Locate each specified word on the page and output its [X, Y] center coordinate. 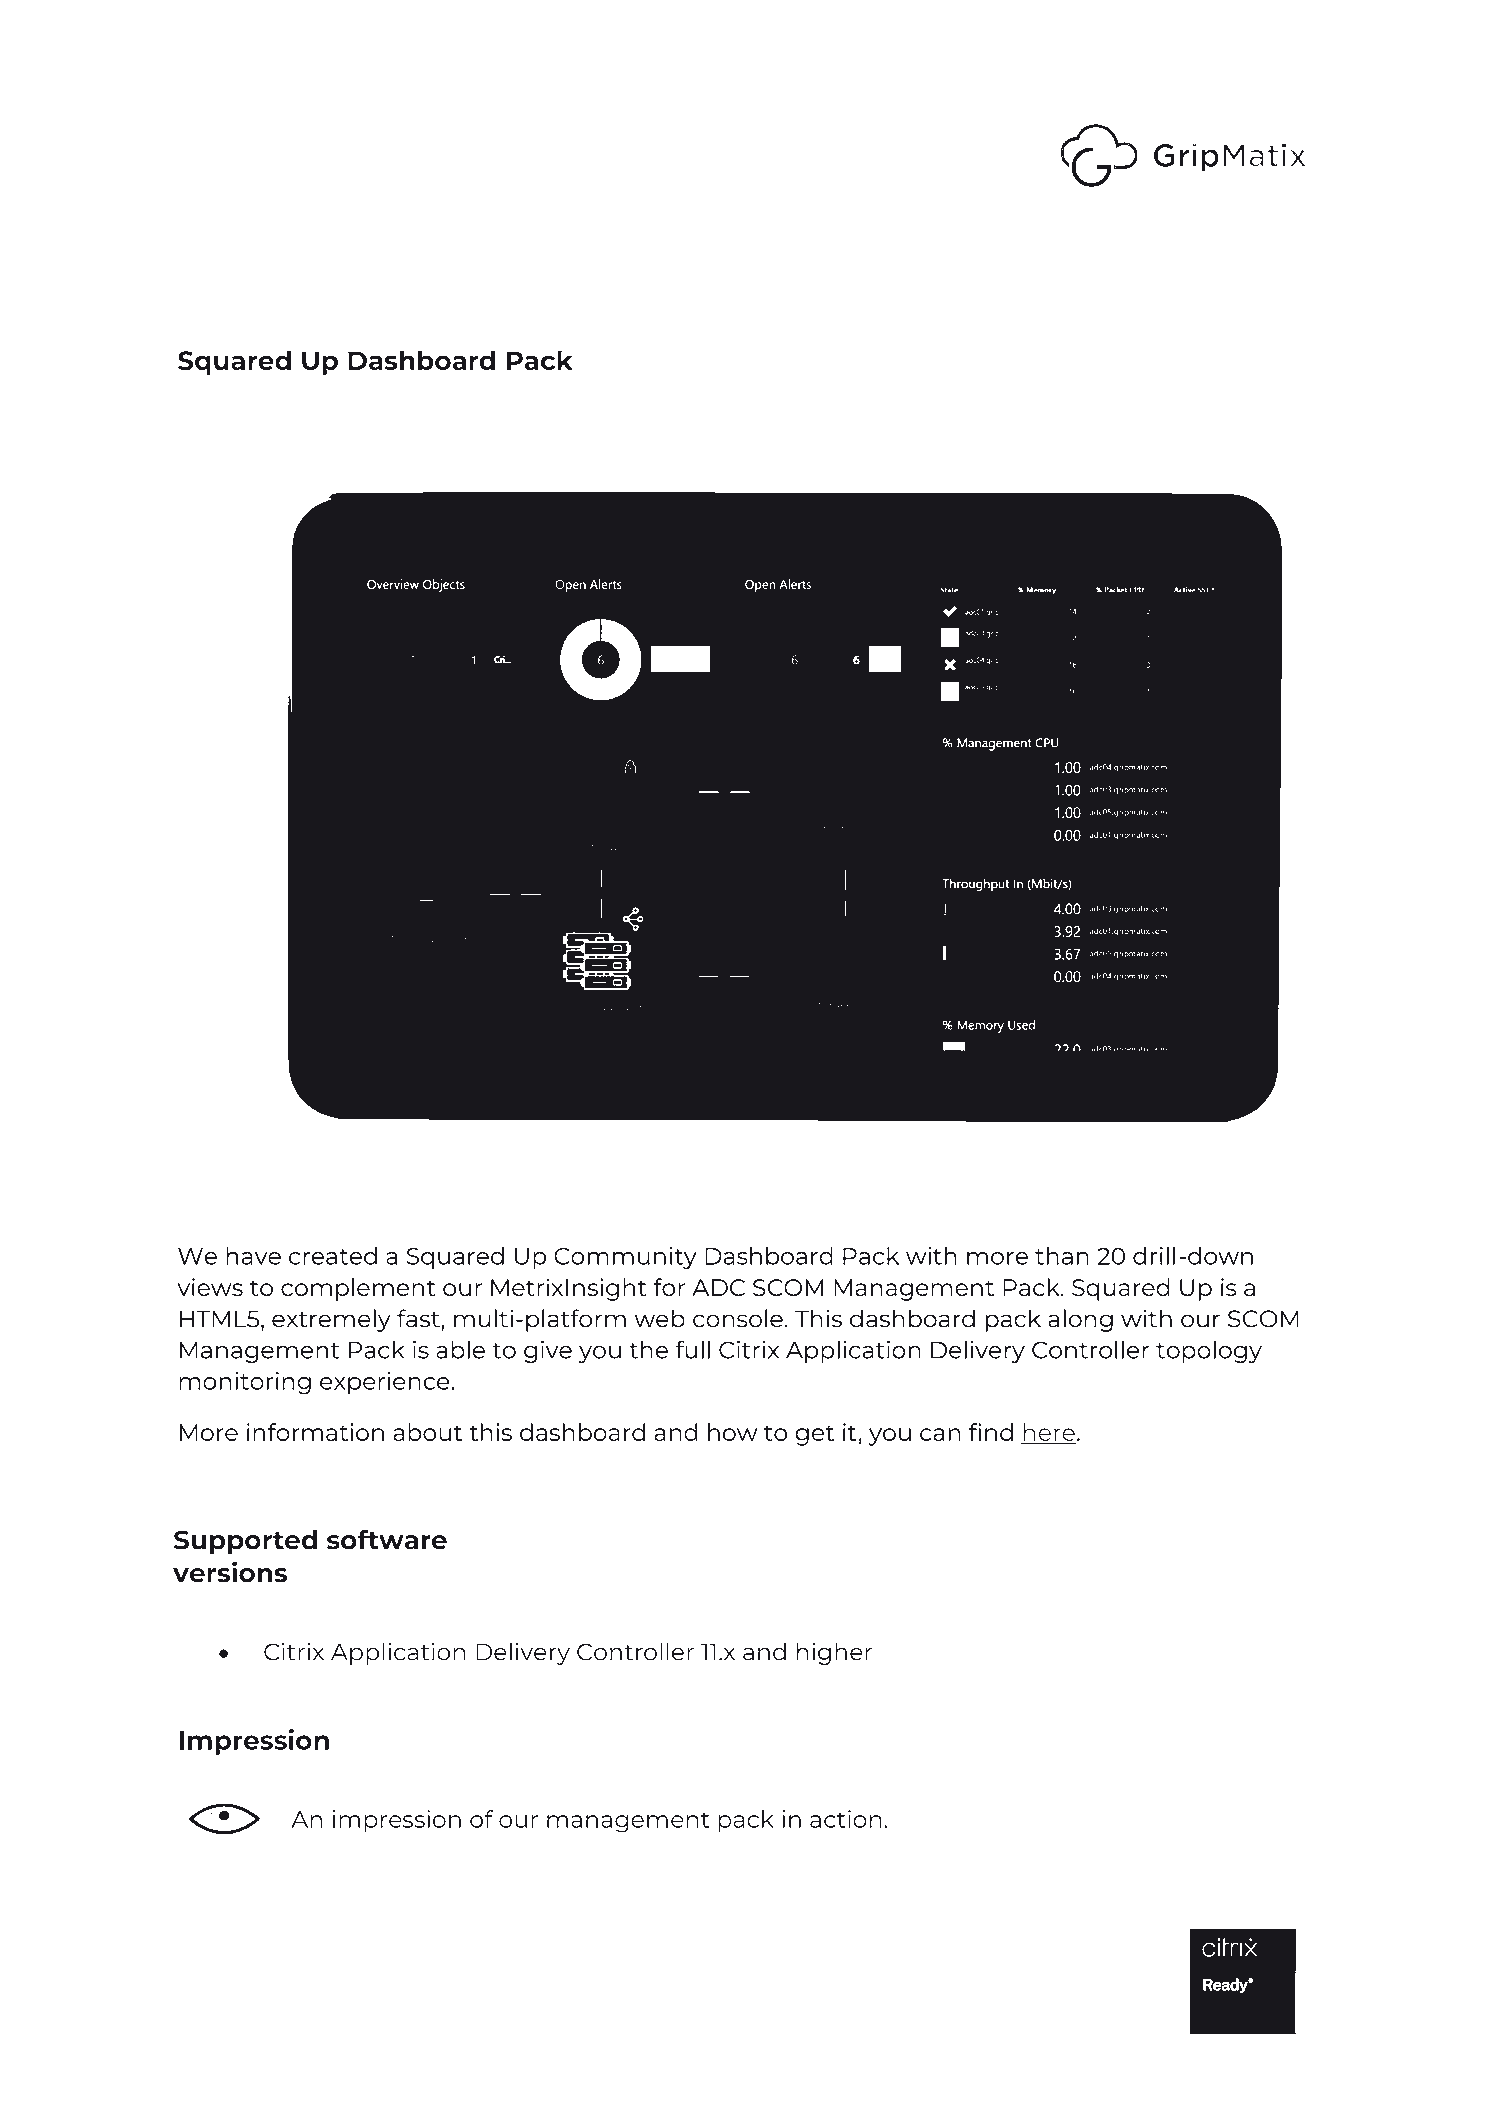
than [1062, 1256]
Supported [245, 1542]
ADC [718, 1287]
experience [386, 1383]
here [1049, 1433]
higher [834, 1653]
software [387, 1539]
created [333, 1256]
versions [230, 1572]
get [814, 1435]
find [991, 1432]
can [940, 1434]
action [846, 1819]
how [732, 1432]
